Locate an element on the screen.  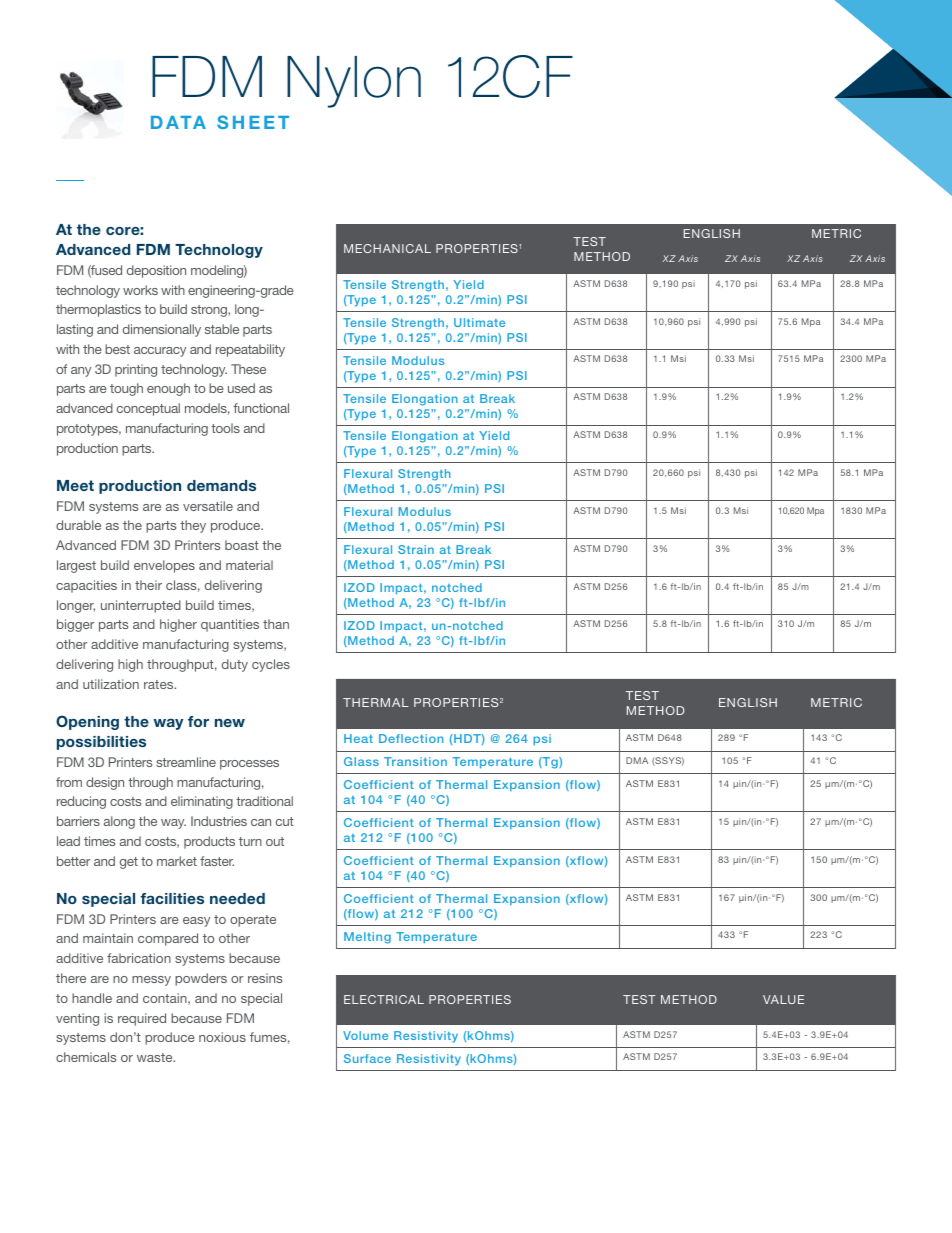
Strain is located at coordinates (416, 549).
